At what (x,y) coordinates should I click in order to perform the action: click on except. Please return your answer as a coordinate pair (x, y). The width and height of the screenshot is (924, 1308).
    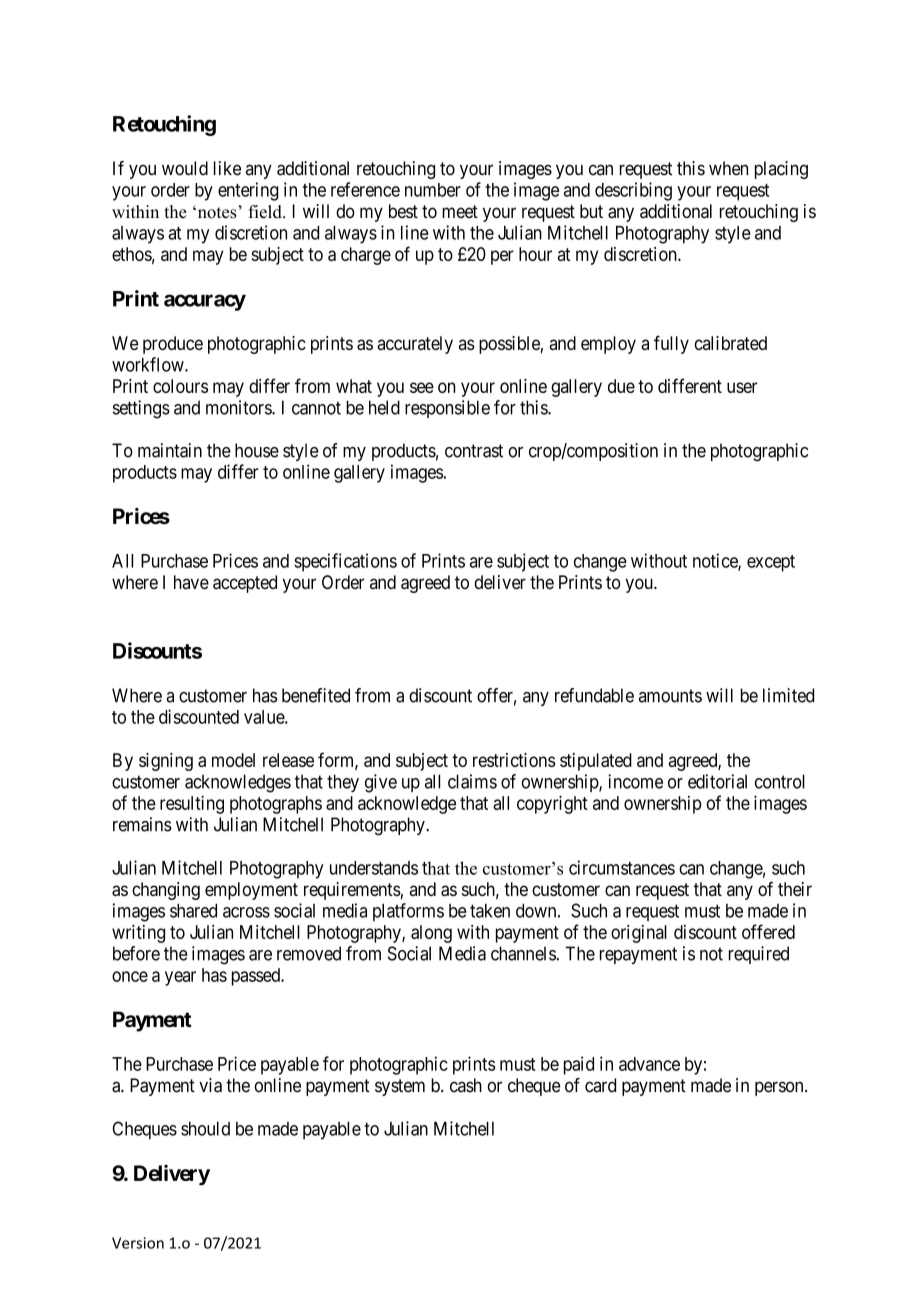
    Looking at the image, I should click on (771, 563).
